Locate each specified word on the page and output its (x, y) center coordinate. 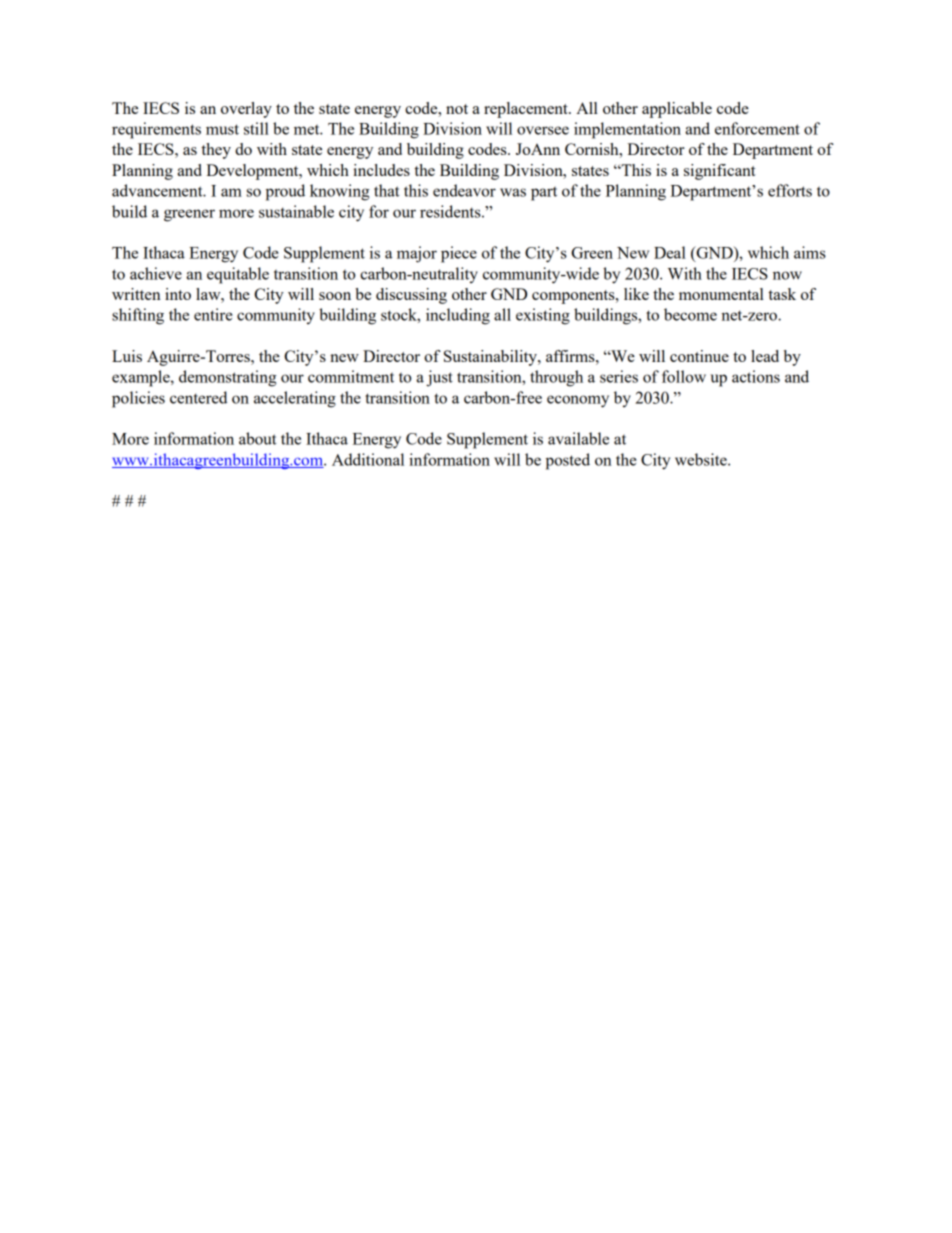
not (457, 109)
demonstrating (228, 378)
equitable (238, 275)
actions (756, 376)
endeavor (464, 190)
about (257, 438)
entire (213, 314)
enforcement (757, 128)
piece (459, 254)
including (458, 316)
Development (253, 172)
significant (720, 172)
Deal (670, 252)
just (439, 378)
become (690, 314)
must (222, 129)
